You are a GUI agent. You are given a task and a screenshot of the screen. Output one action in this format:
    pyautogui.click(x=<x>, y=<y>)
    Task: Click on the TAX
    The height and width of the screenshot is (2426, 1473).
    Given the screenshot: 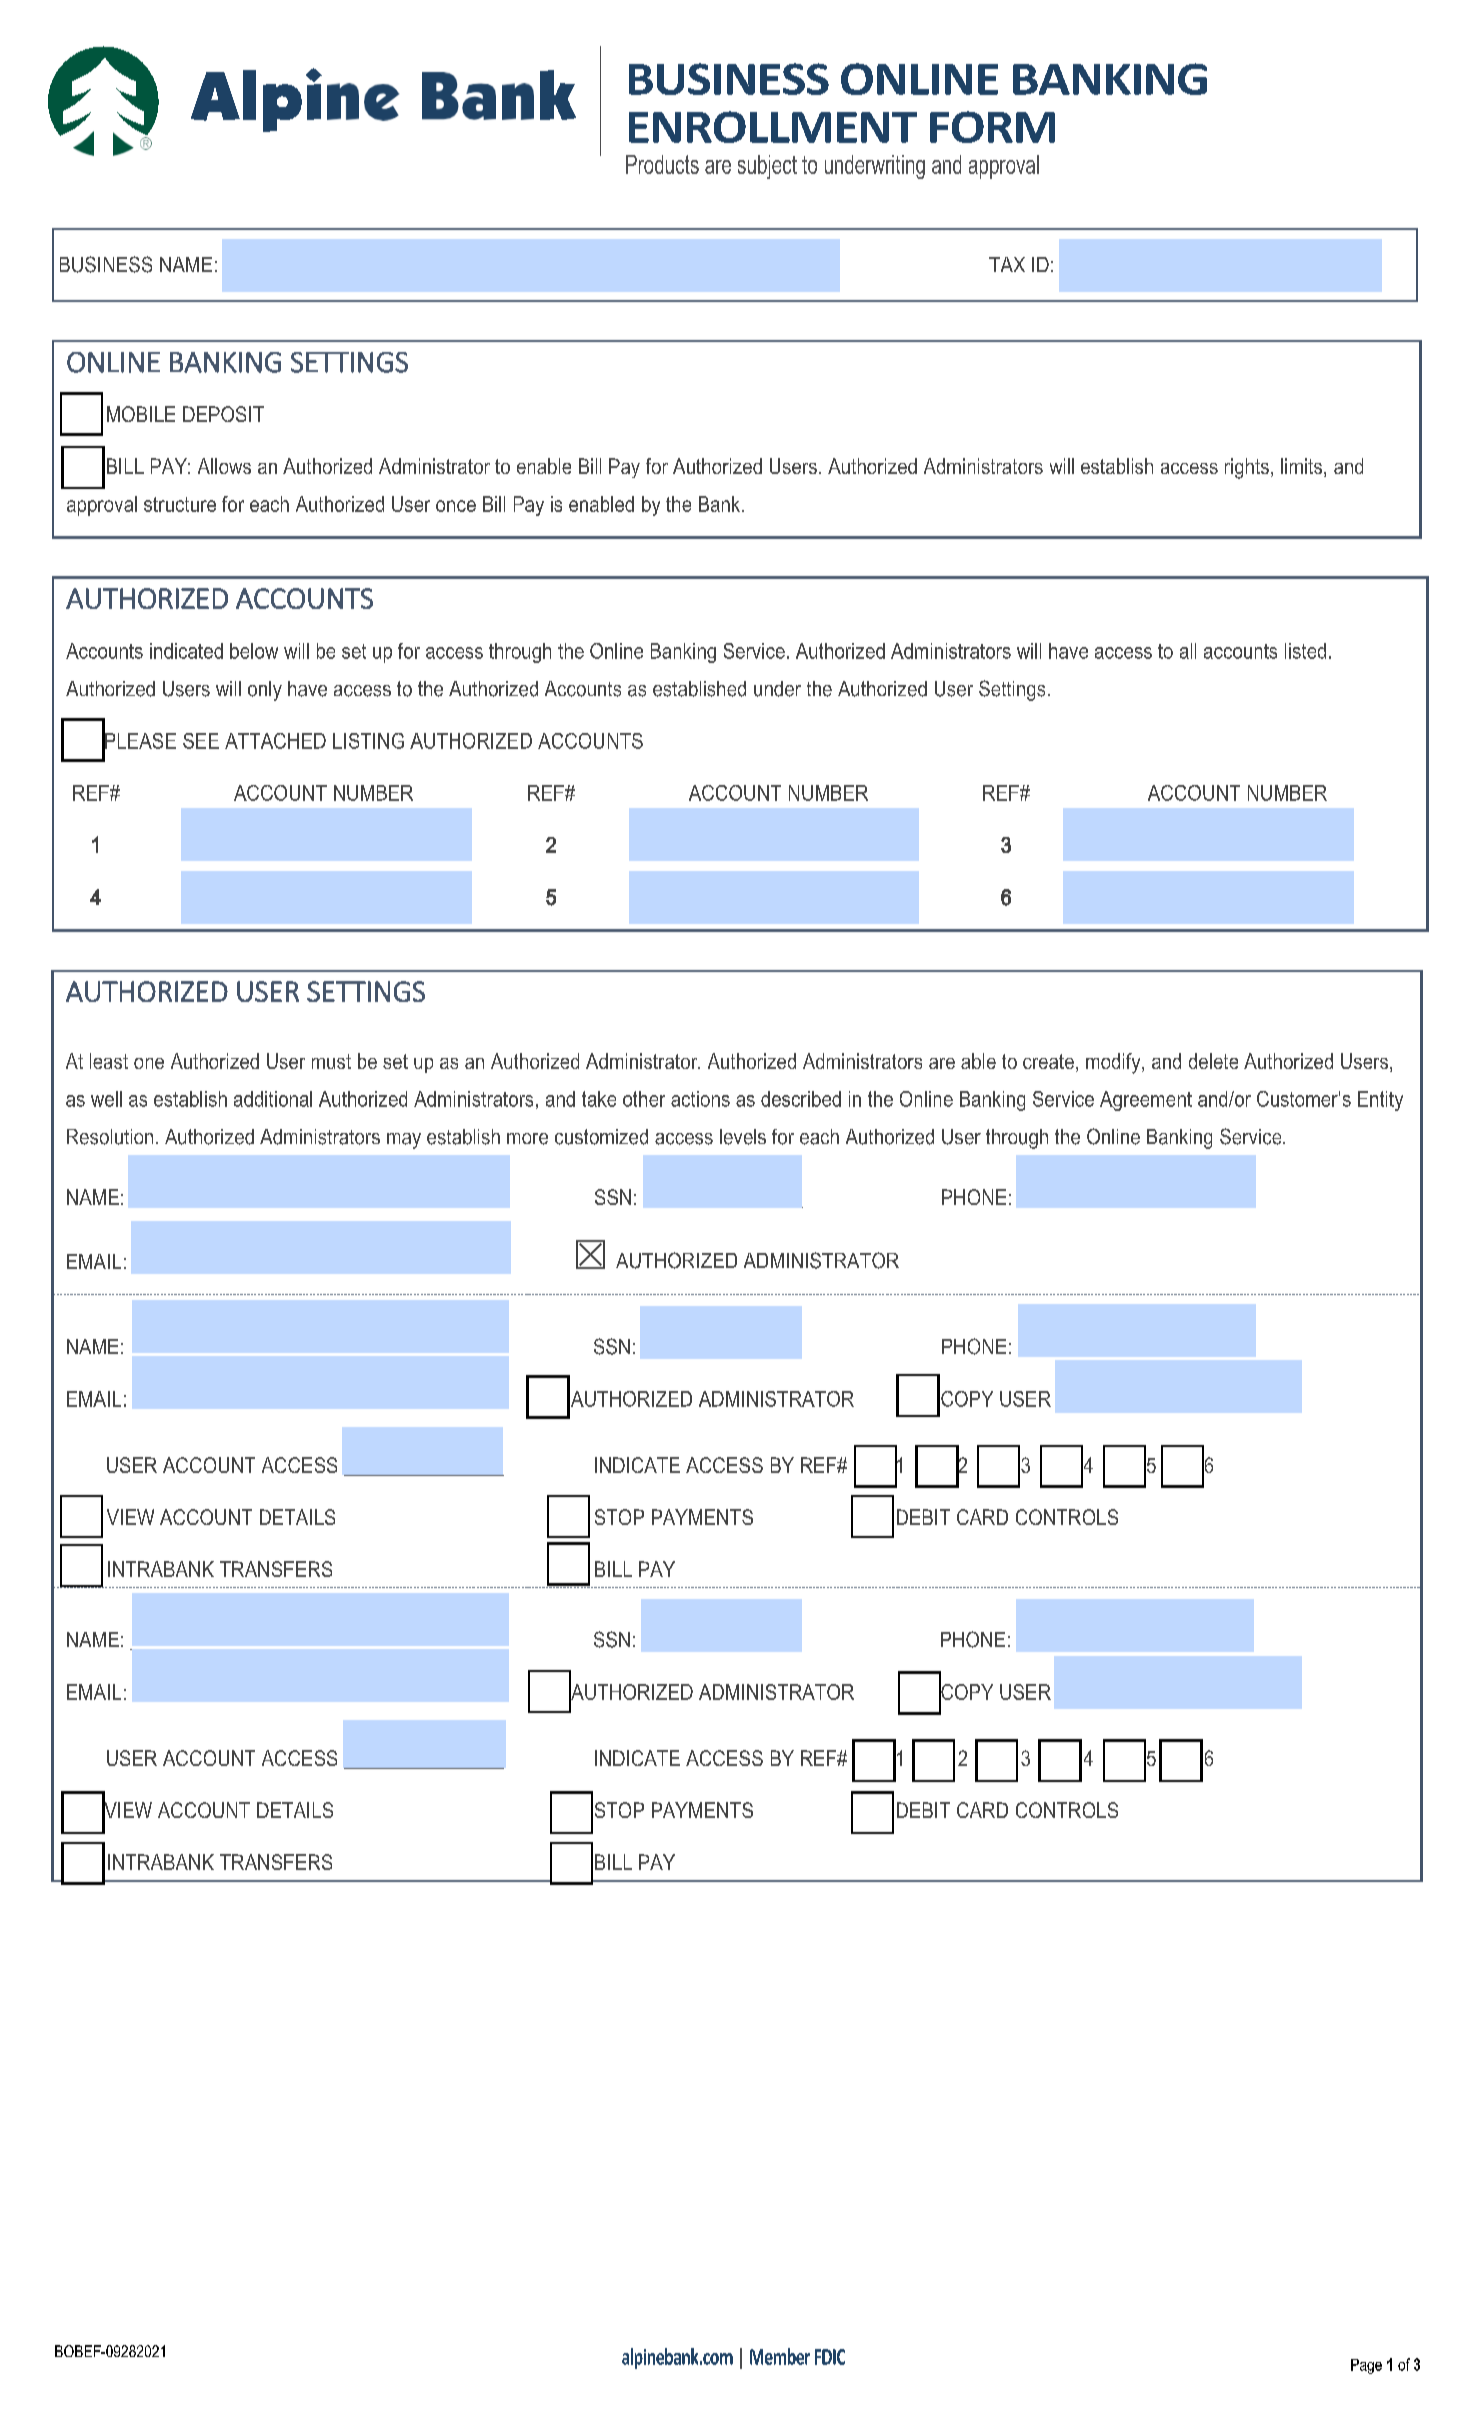 What is the action you would take?
    pyautogui.click(x=1007, y=264)
